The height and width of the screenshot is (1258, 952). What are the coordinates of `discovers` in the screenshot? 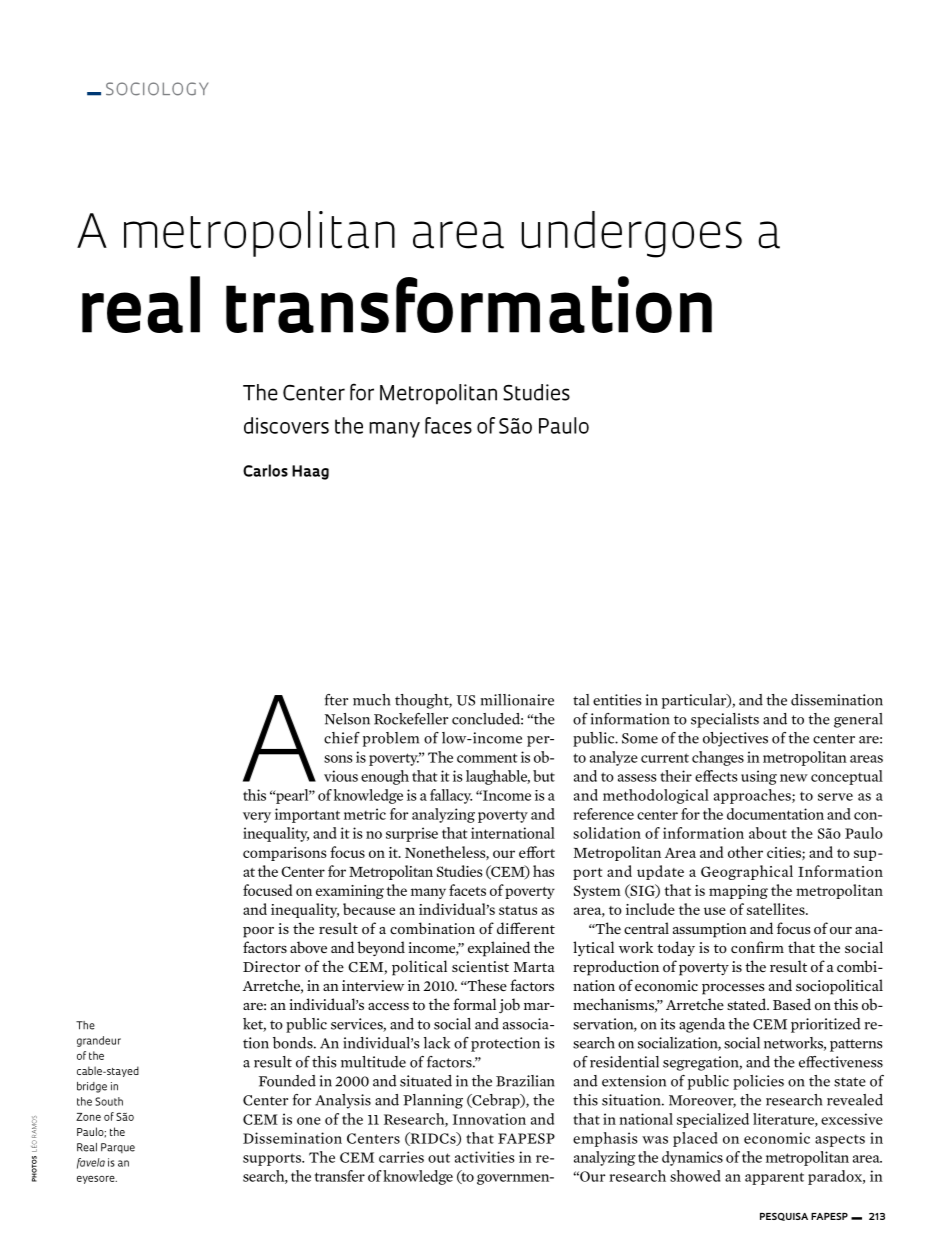 It's located at (286, 425).
